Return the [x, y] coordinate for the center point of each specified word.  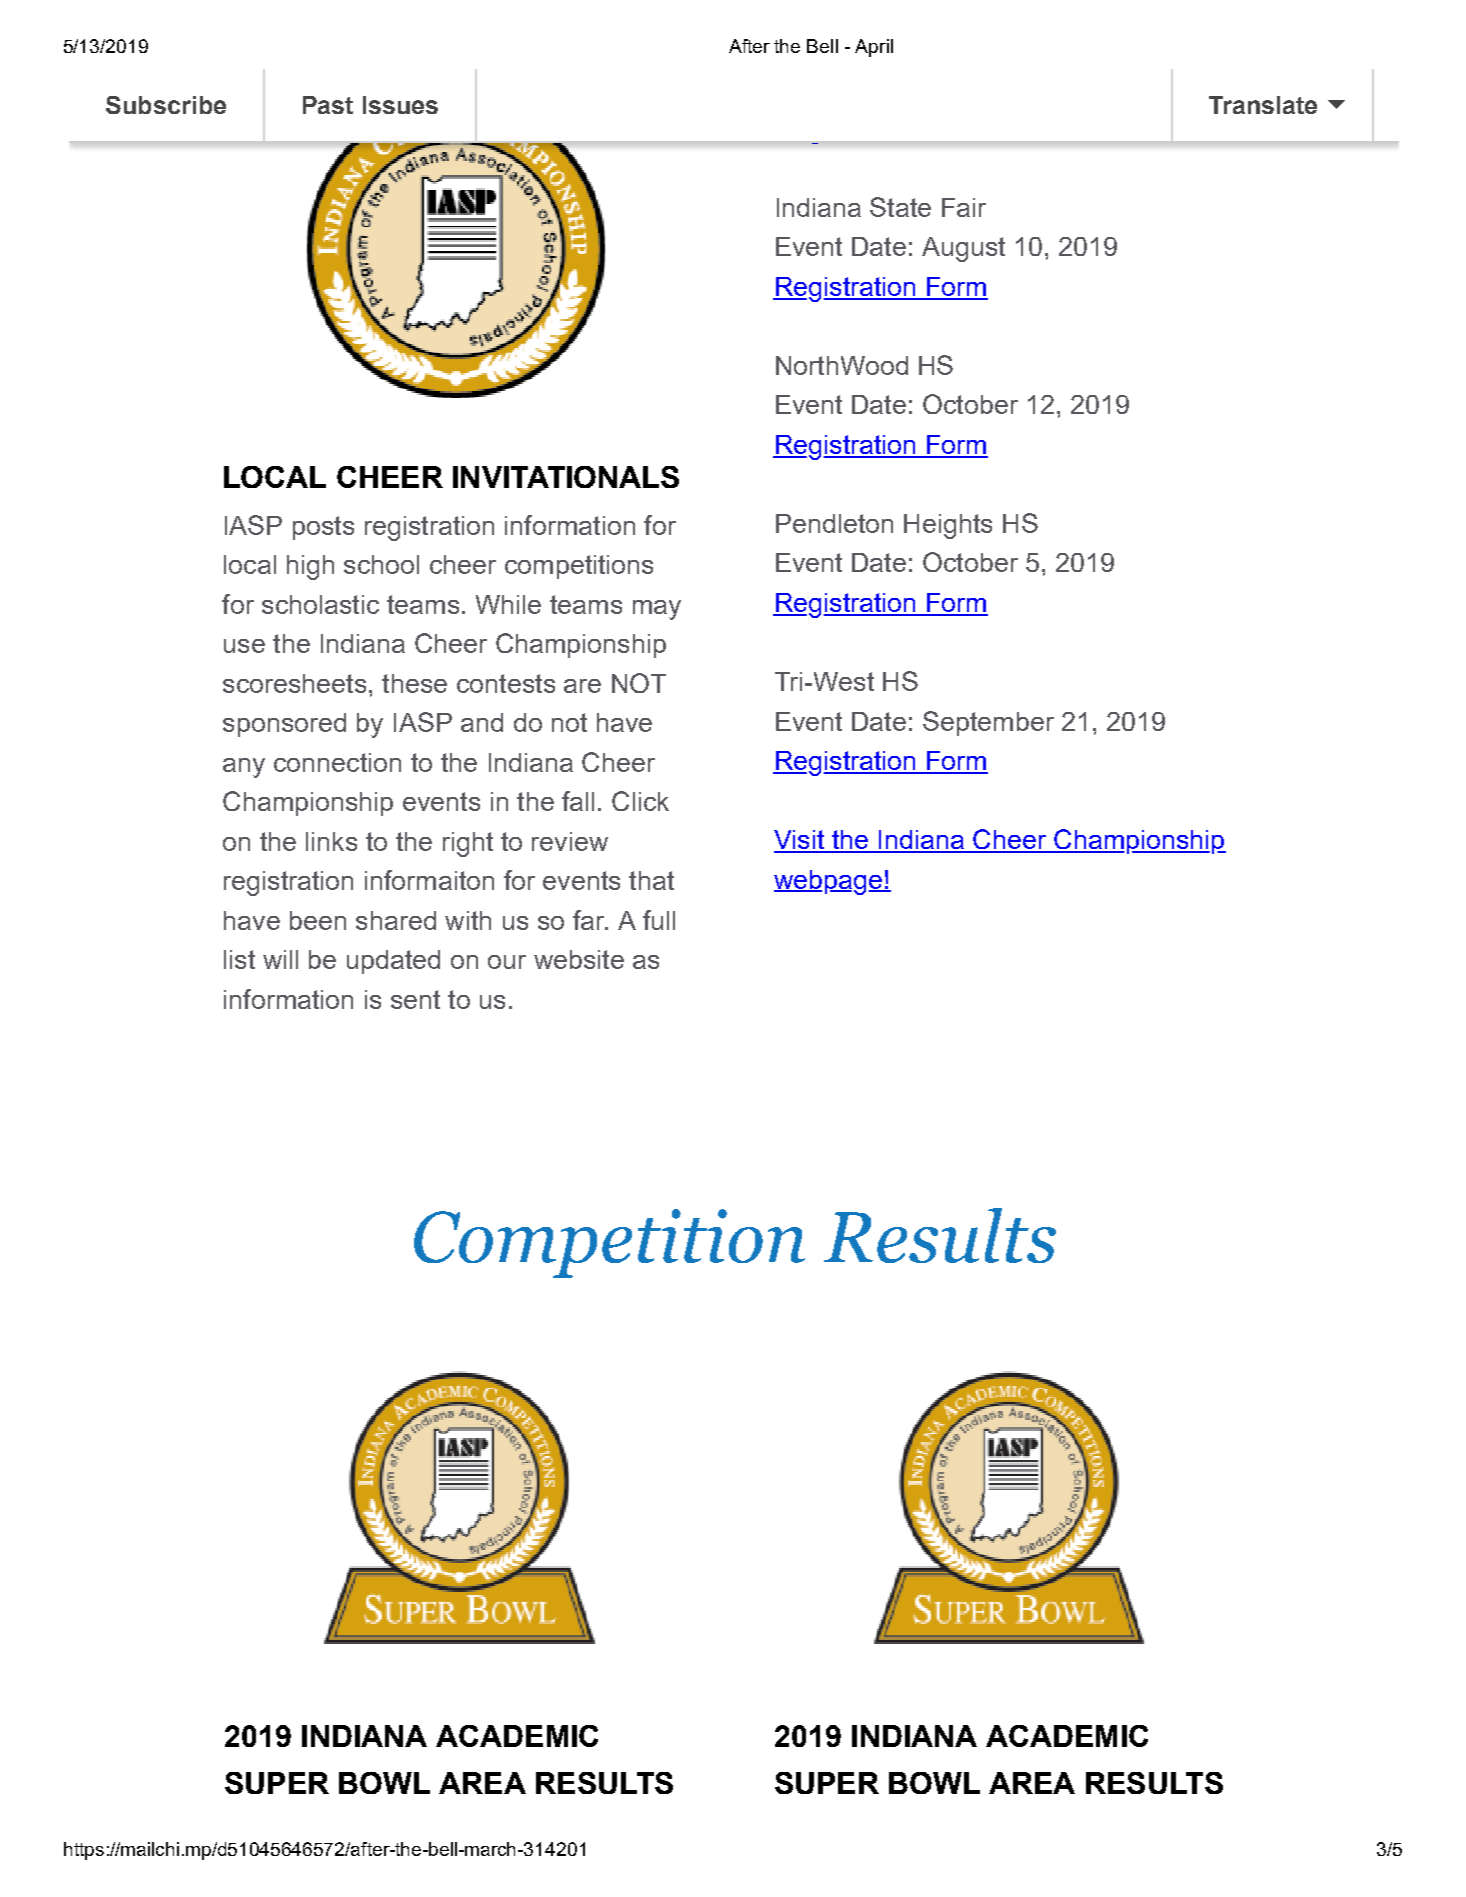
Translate [1263, 105]
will [280, 959]
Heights [948, 526]
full [659, 920]
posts [323, 528]
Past [328, 105]
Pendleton [834, 523]
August [963, 249]
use [244, 646]
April [874, 48]
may [657, 610]
